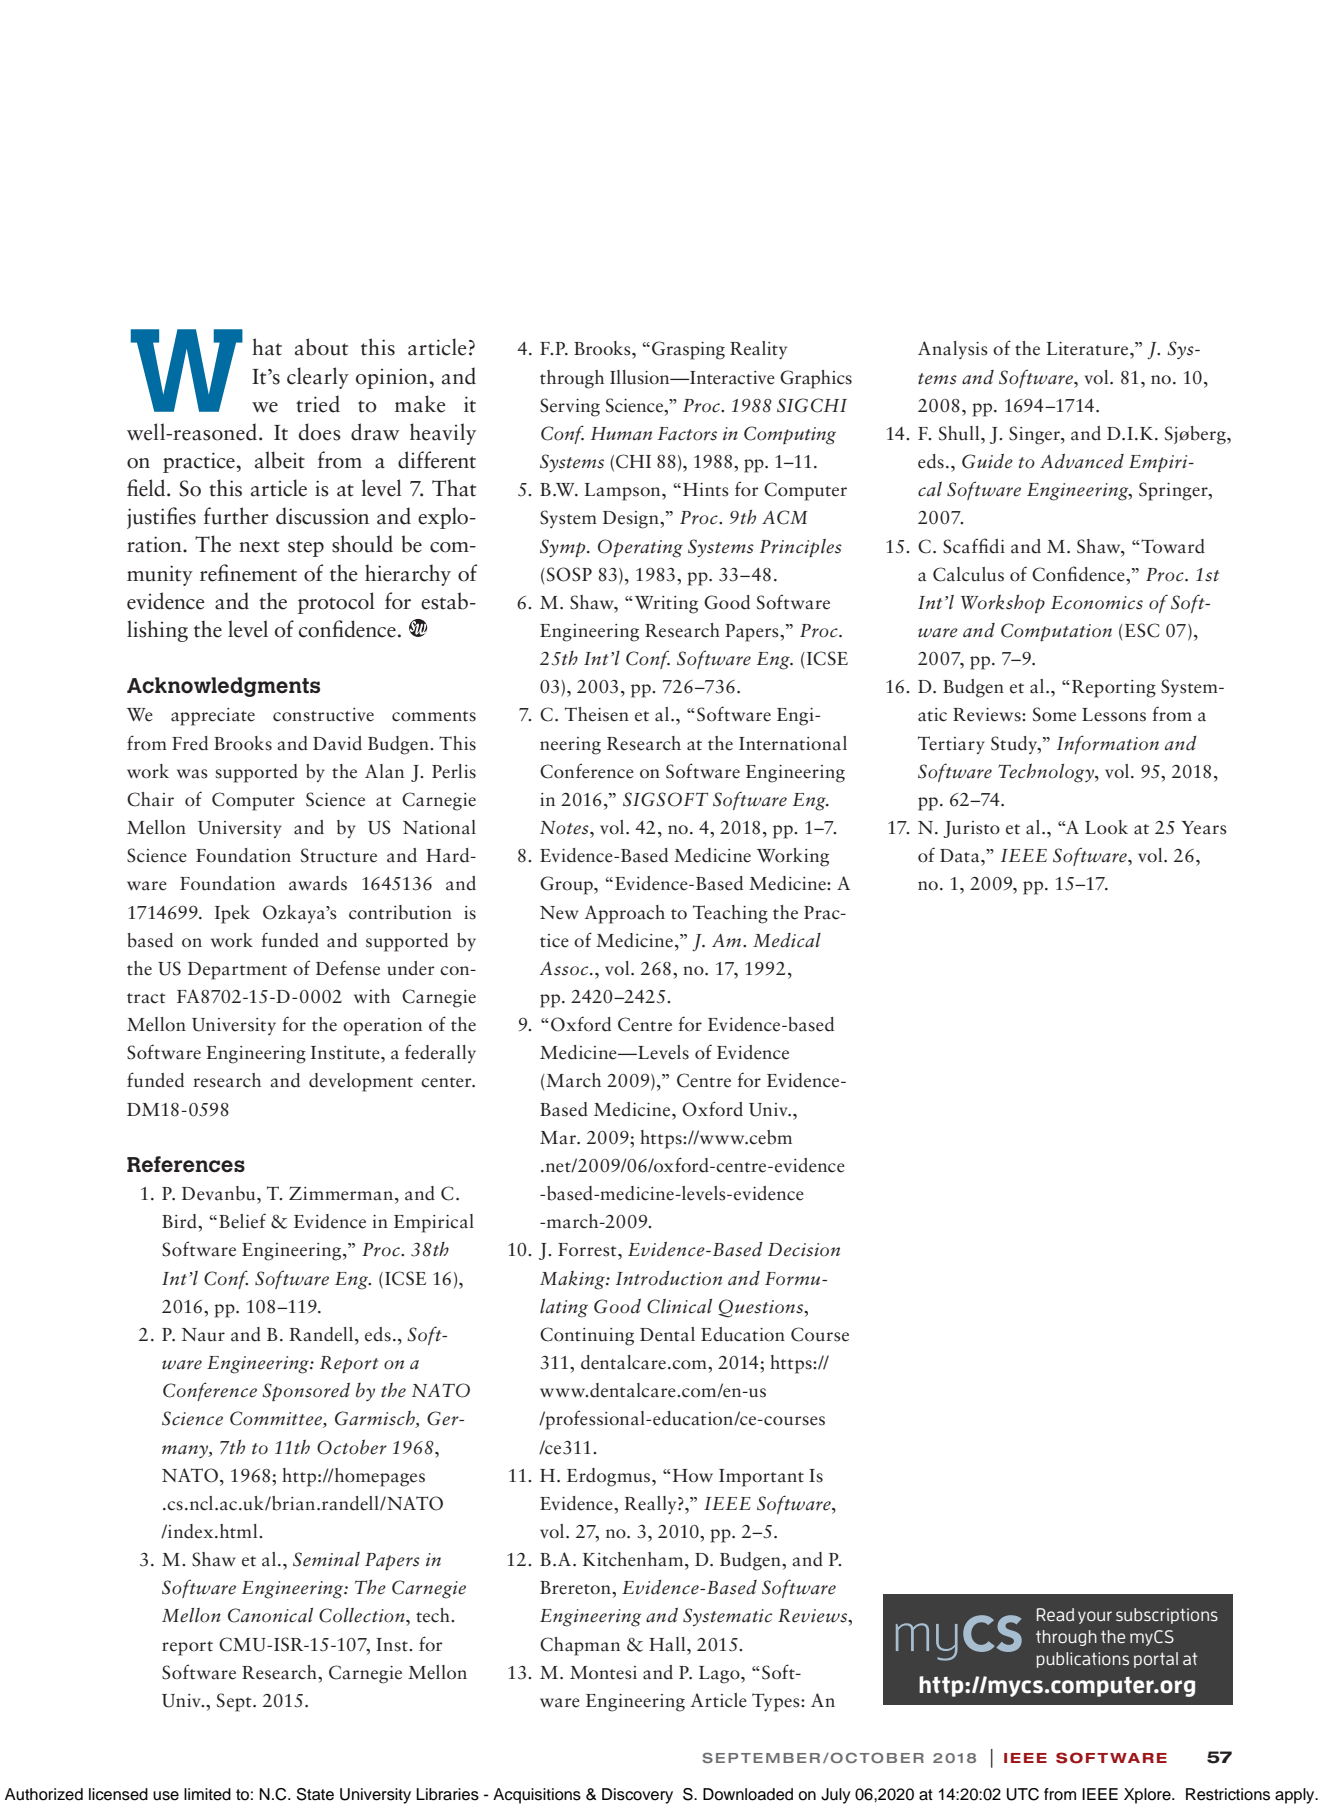 The height and width of the screenshot is (1816, 1331). Describe the element at coordinates (1228, 1794) in the screenshot. I see `Restrictions` at that location.
